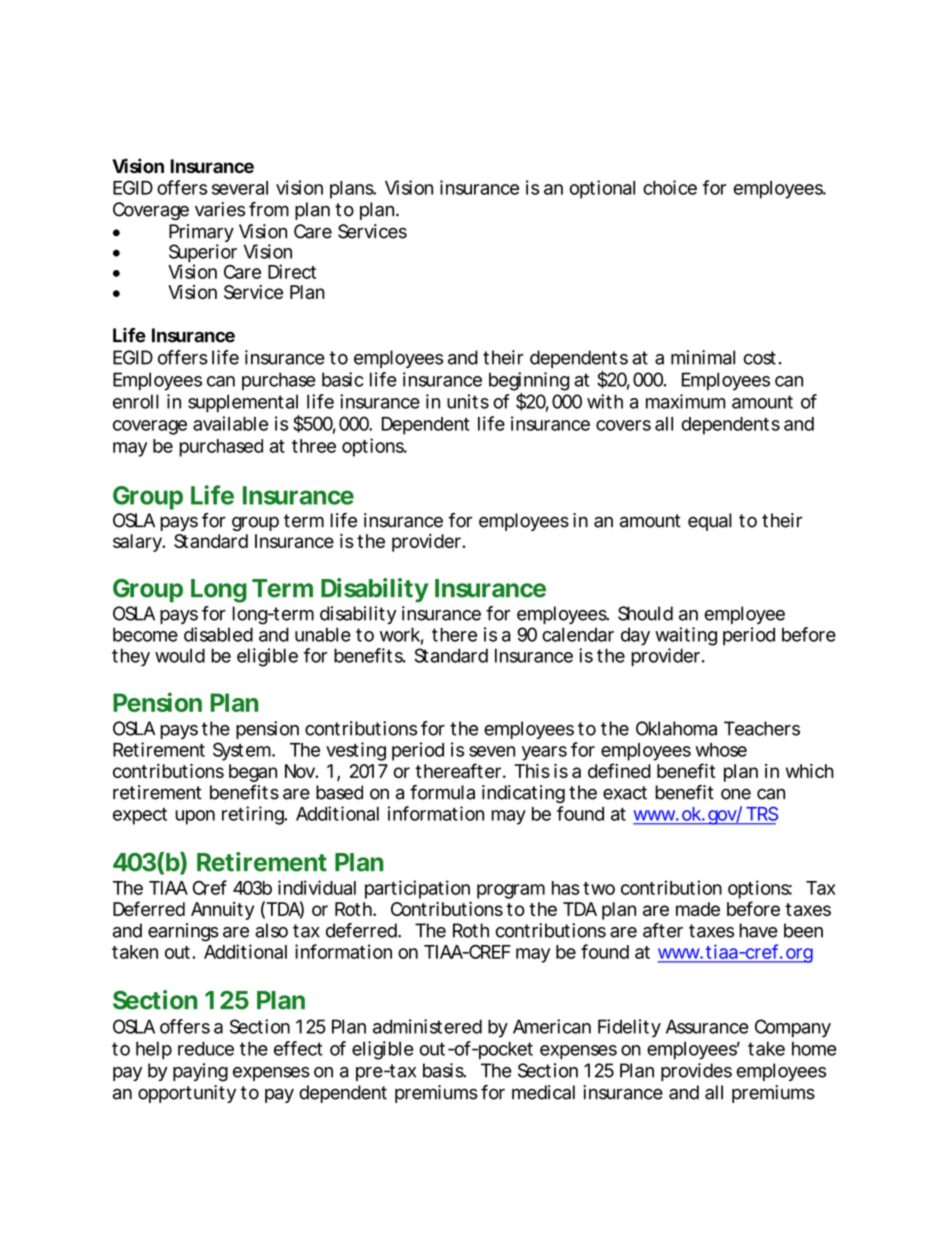 The image size is (952, 1233). What do you see at coordinates (696, 1072) in the screenshot?
I see `provides` at bounding box center [696, 1072].
